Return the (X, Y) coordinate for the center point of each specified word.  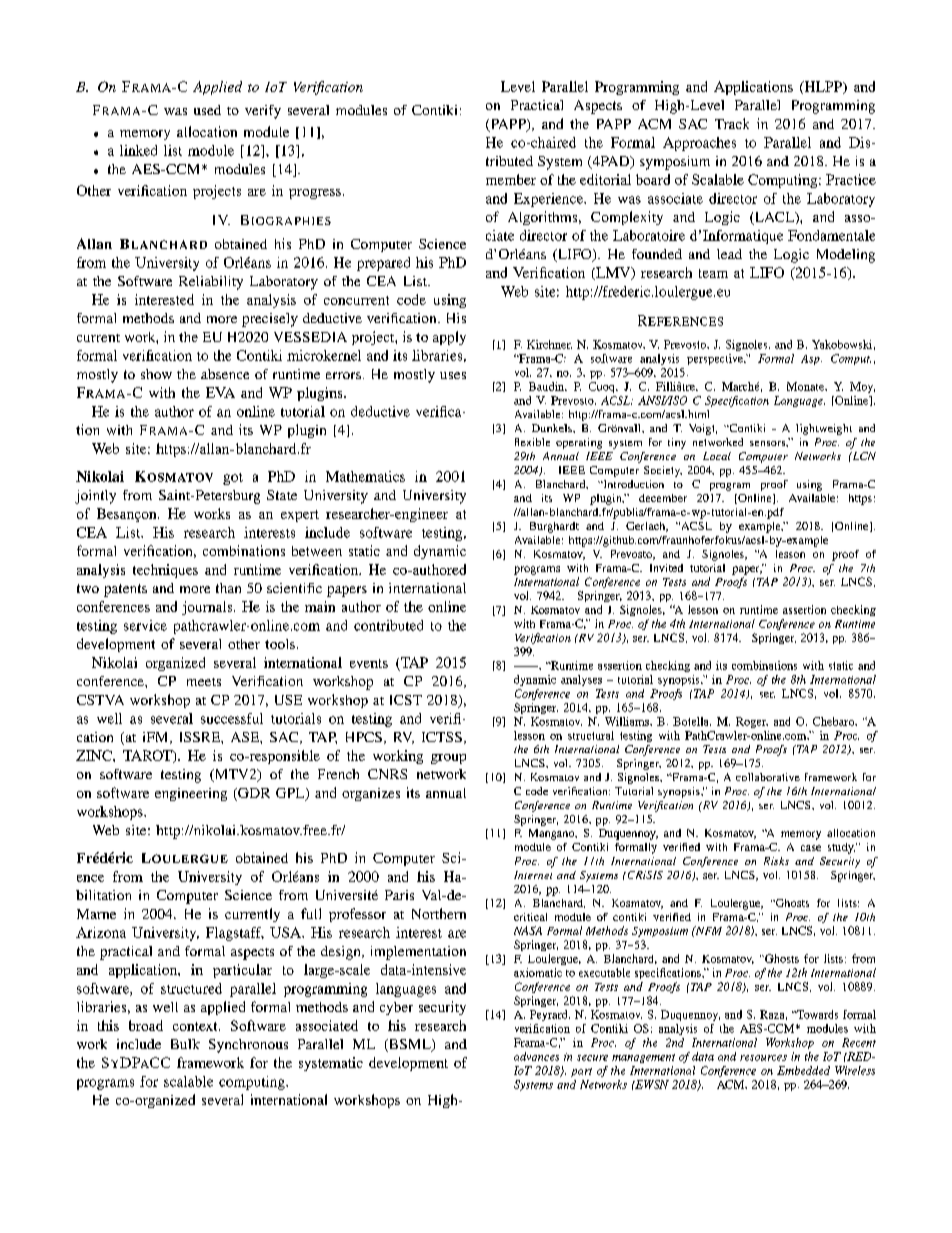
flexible (532, 442)
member (511, 179)
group (448, 759)
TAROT (148, 756)
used (207, 110)
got (233, 479)
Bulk (185, 1044)
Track (732, 123)
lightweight (824, 429)
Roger (752, 722)
